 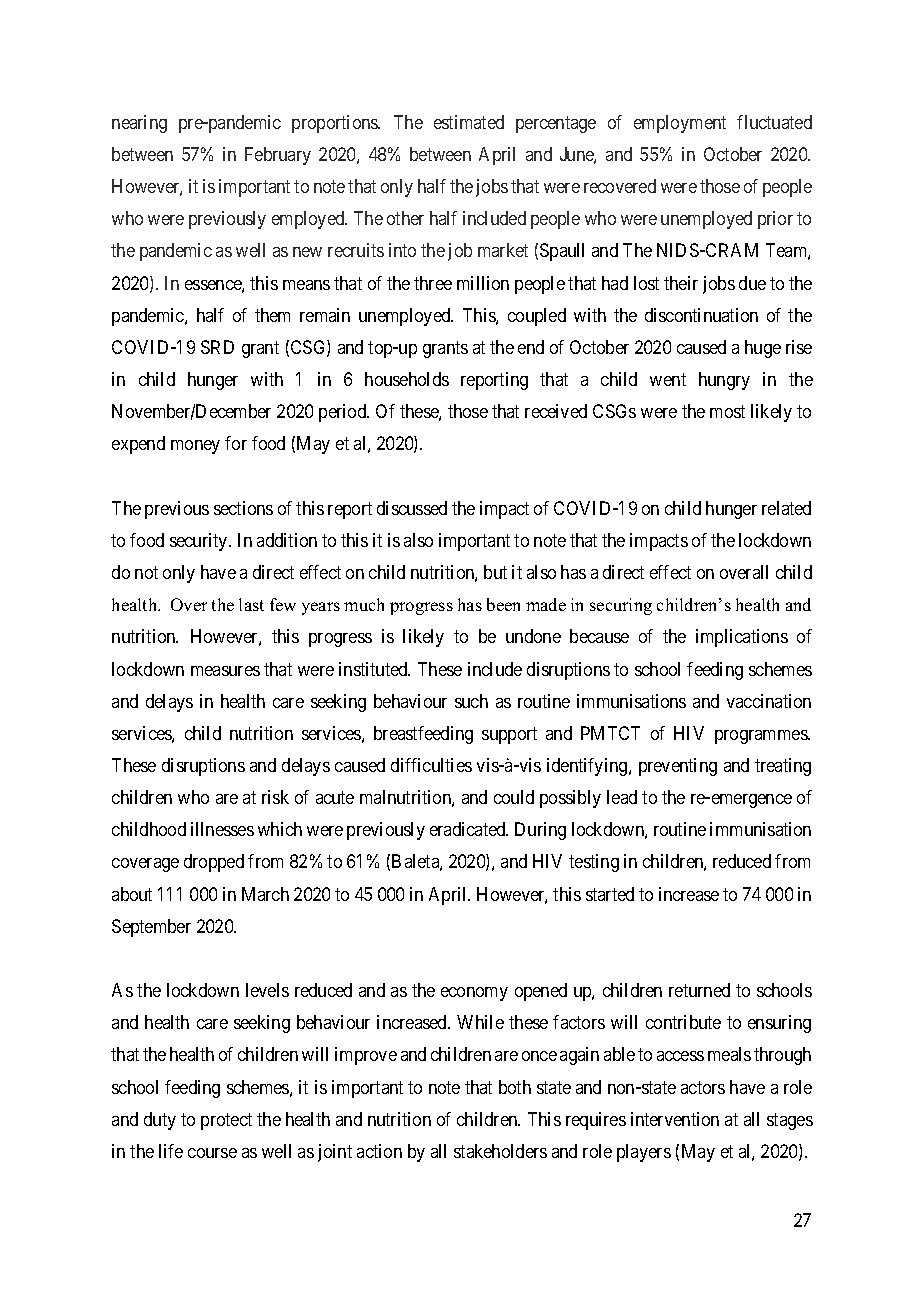 What do you see at coordinates (500, 1151) in the document?
I see `stakeholders` at bounding box center [500, 1151].
